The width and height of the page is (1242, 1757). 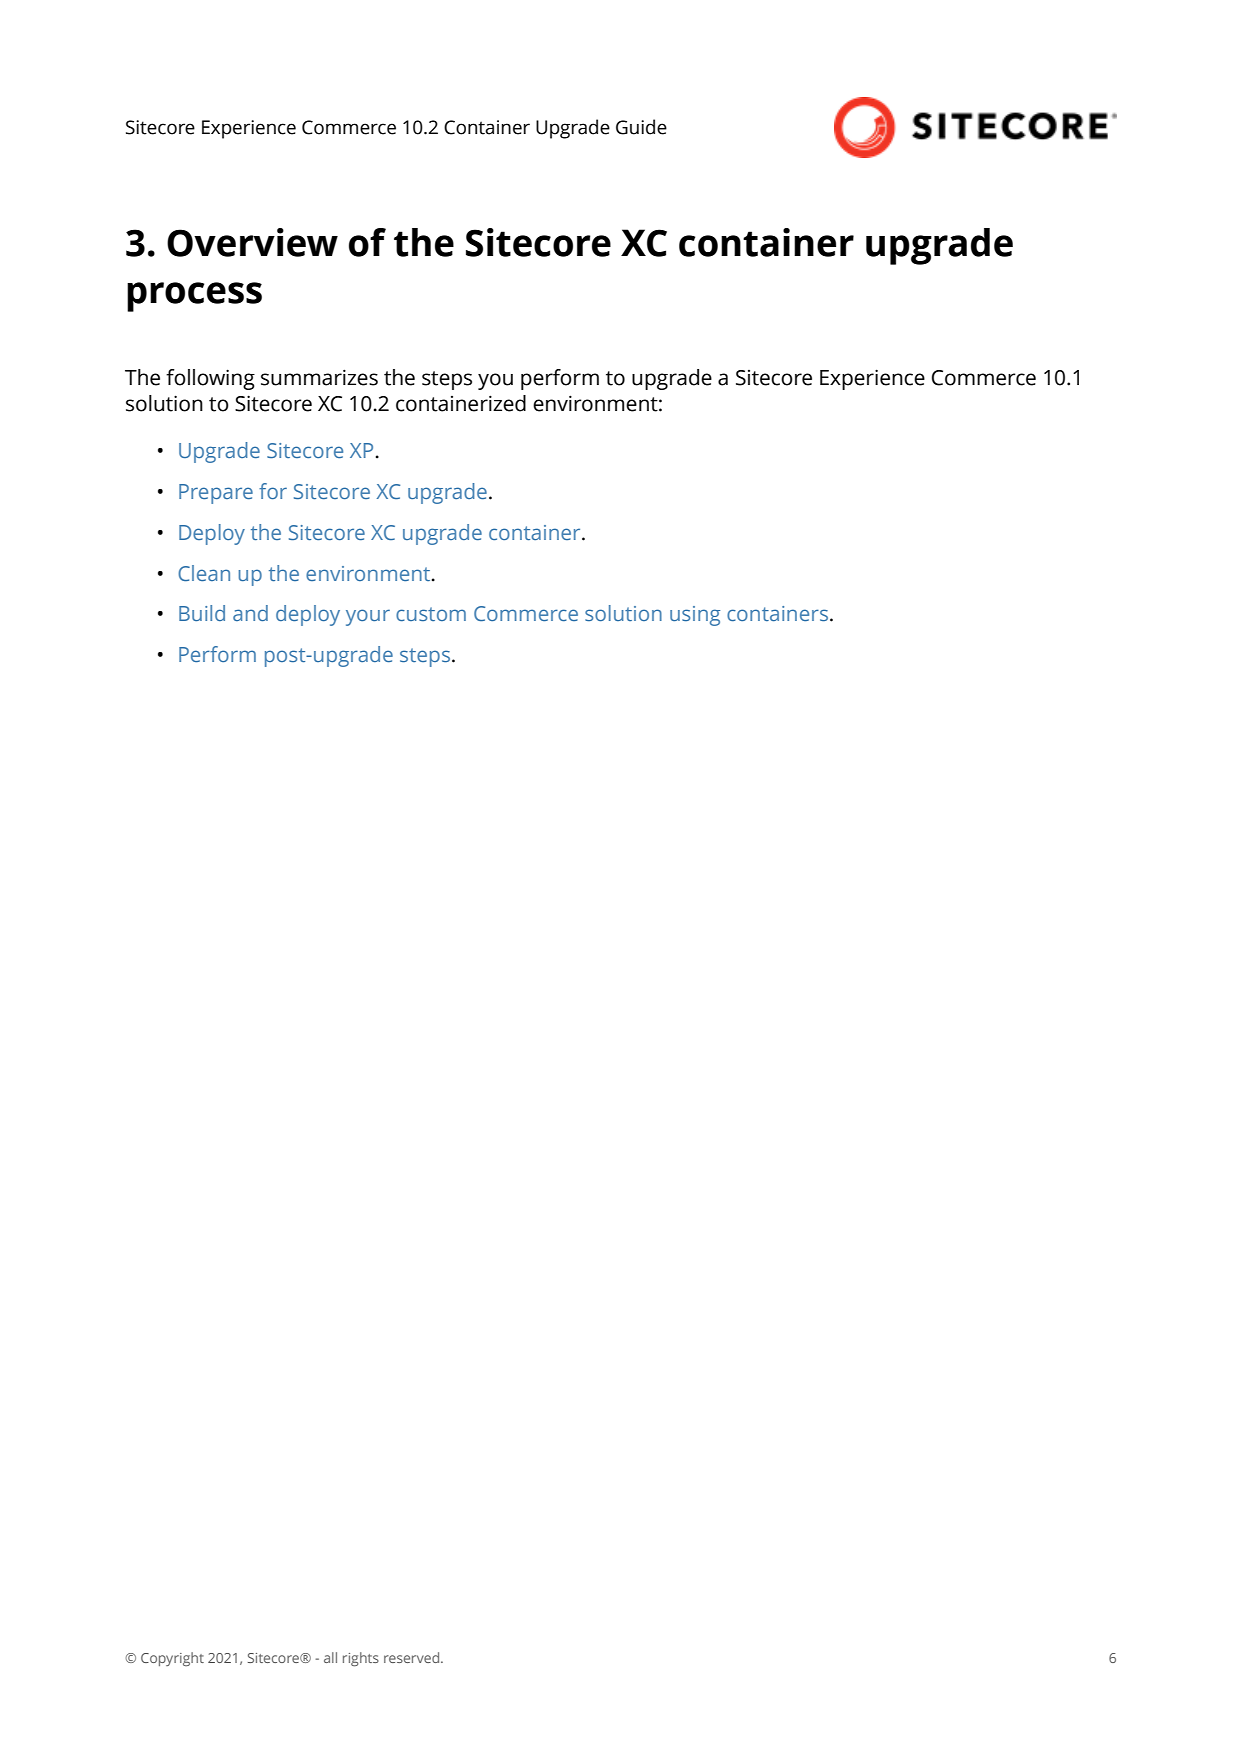 I want to click on Copyright, so click(x=172, y=1659).
